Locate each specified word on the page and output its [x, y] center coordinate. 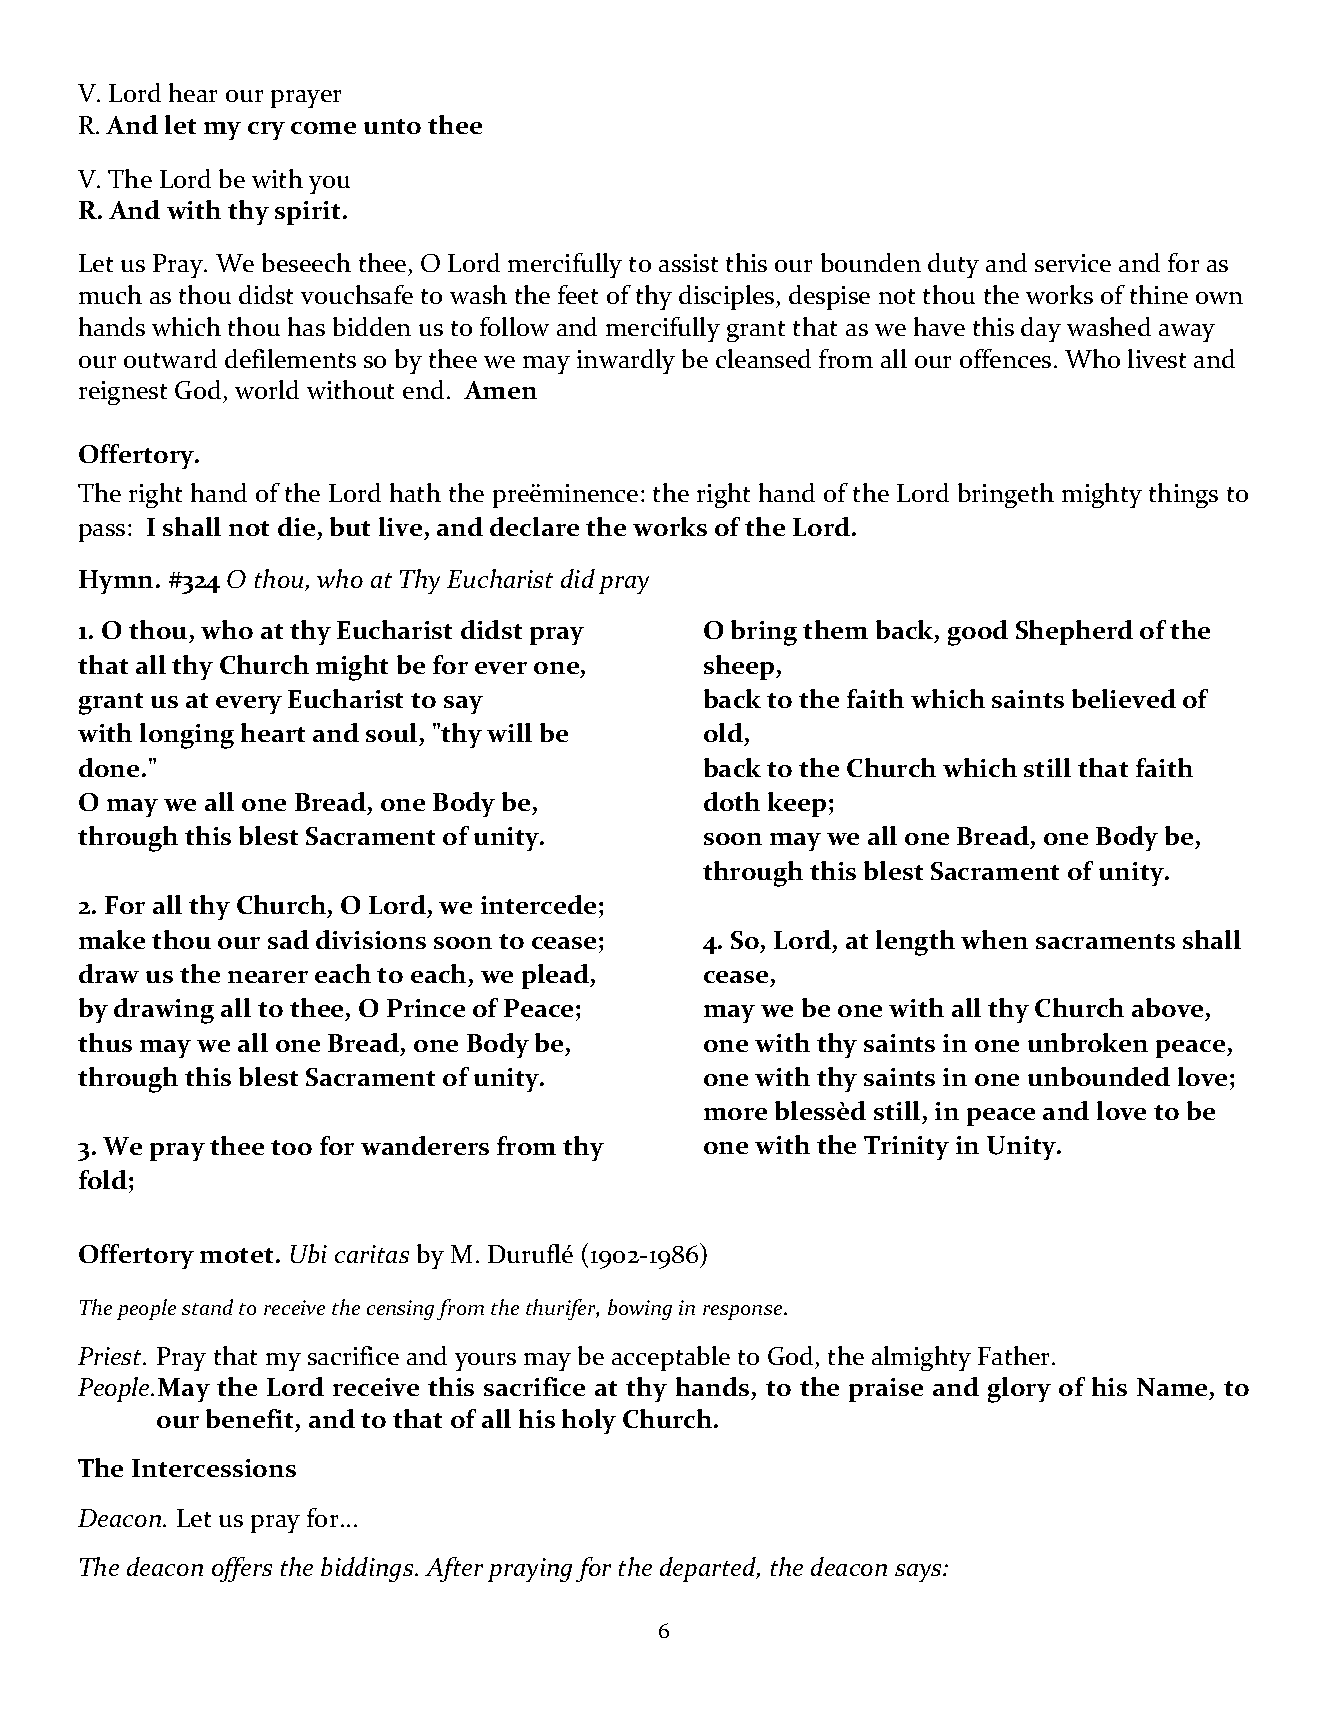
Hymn [116, 582]
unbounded [1099, 1076]
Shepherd [1074, 632]
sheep [740, 667]
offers [242, 1569]
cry [266, 131]
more [735, 1114]
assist [688, 263]
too [291, 1147]
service [1073, 263]
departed [709, 1569]
